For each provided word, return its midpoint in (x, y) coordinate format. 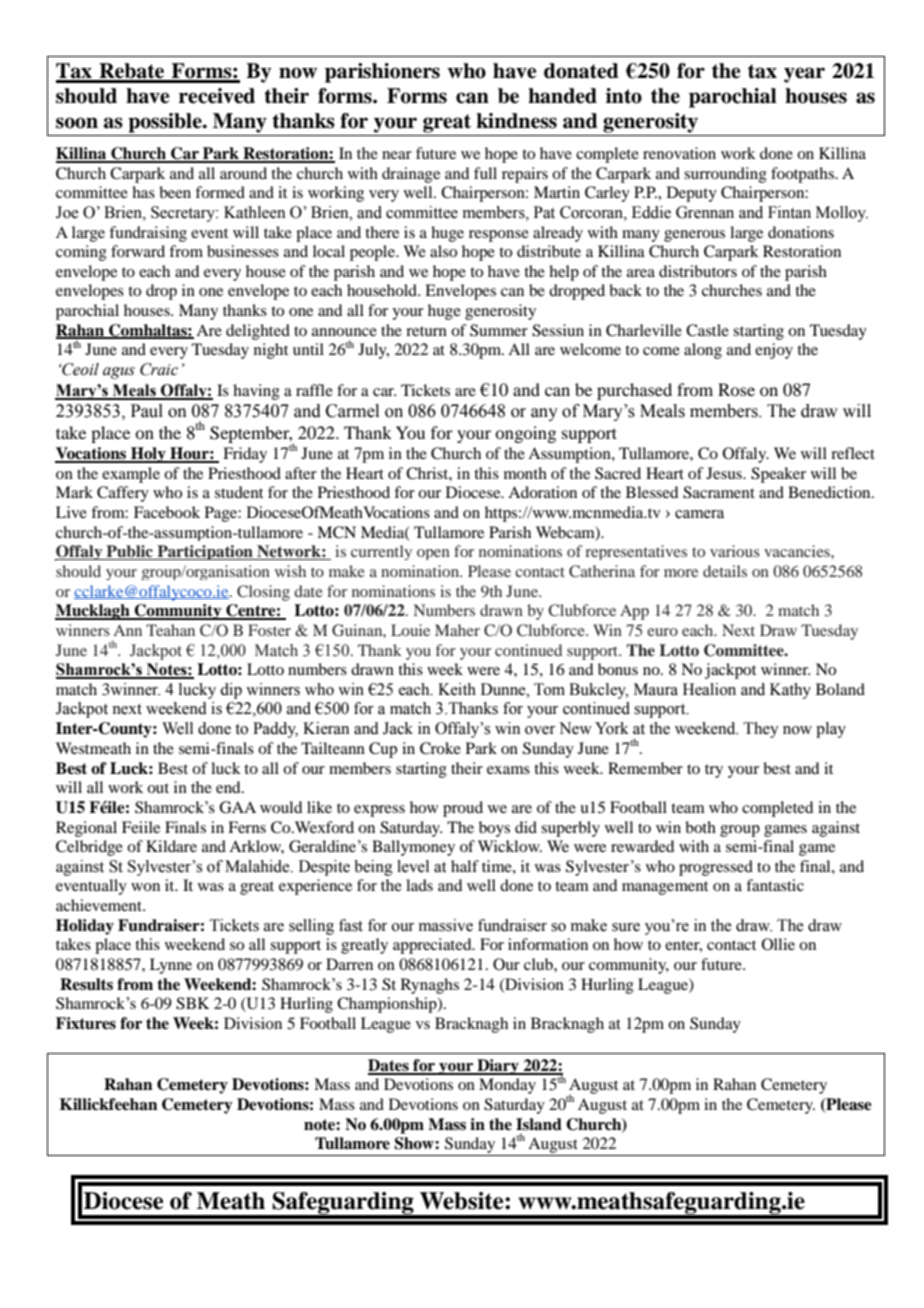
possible (166, 123)
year (804, 75)
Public (129, 552)
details (725, 571)
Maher (457, 630)
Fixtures (86, 1023)
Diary (498, 1067)
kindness (516, 121)
